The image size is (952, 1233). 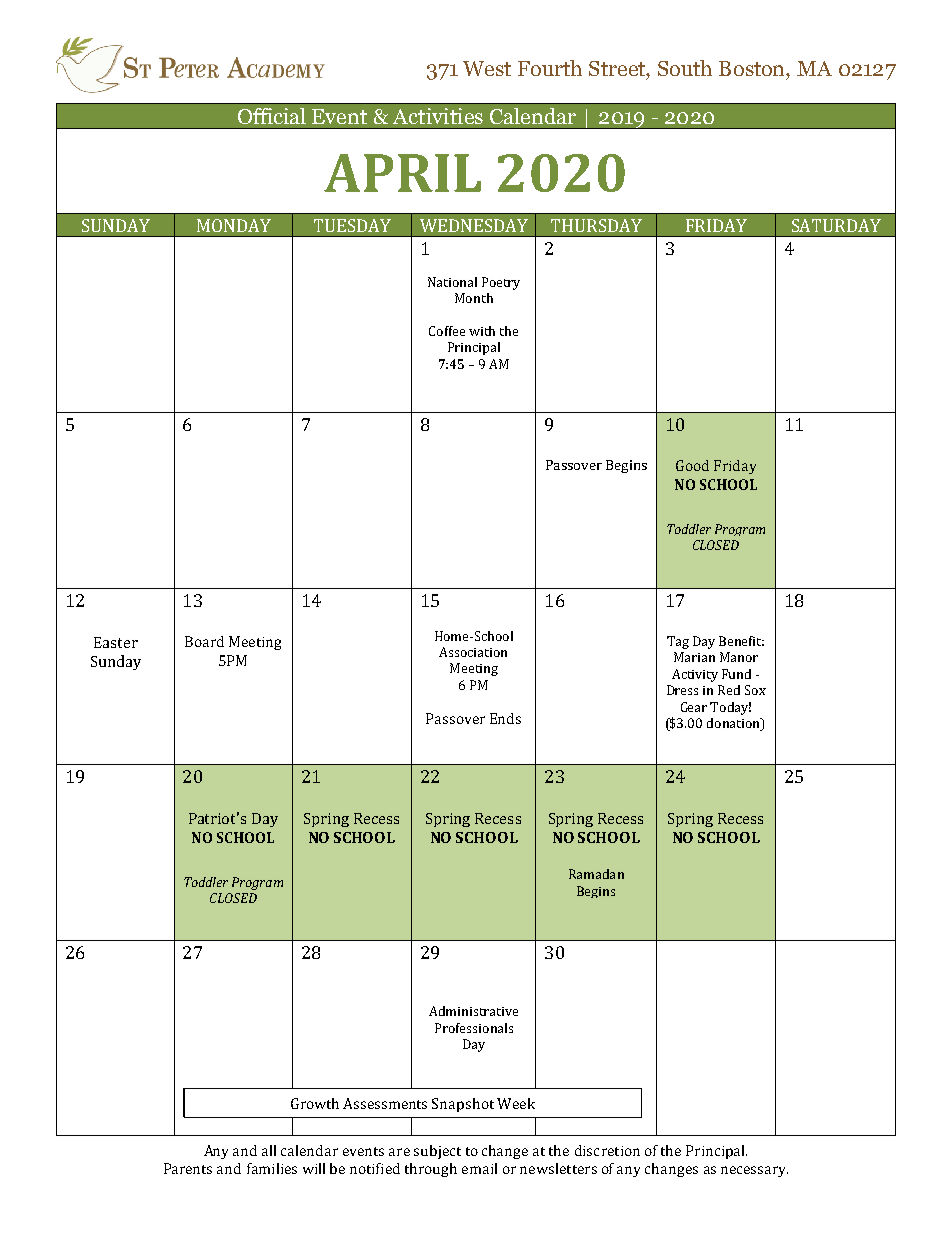 I want to click on MONDAY, so click(x=234, y=225).
